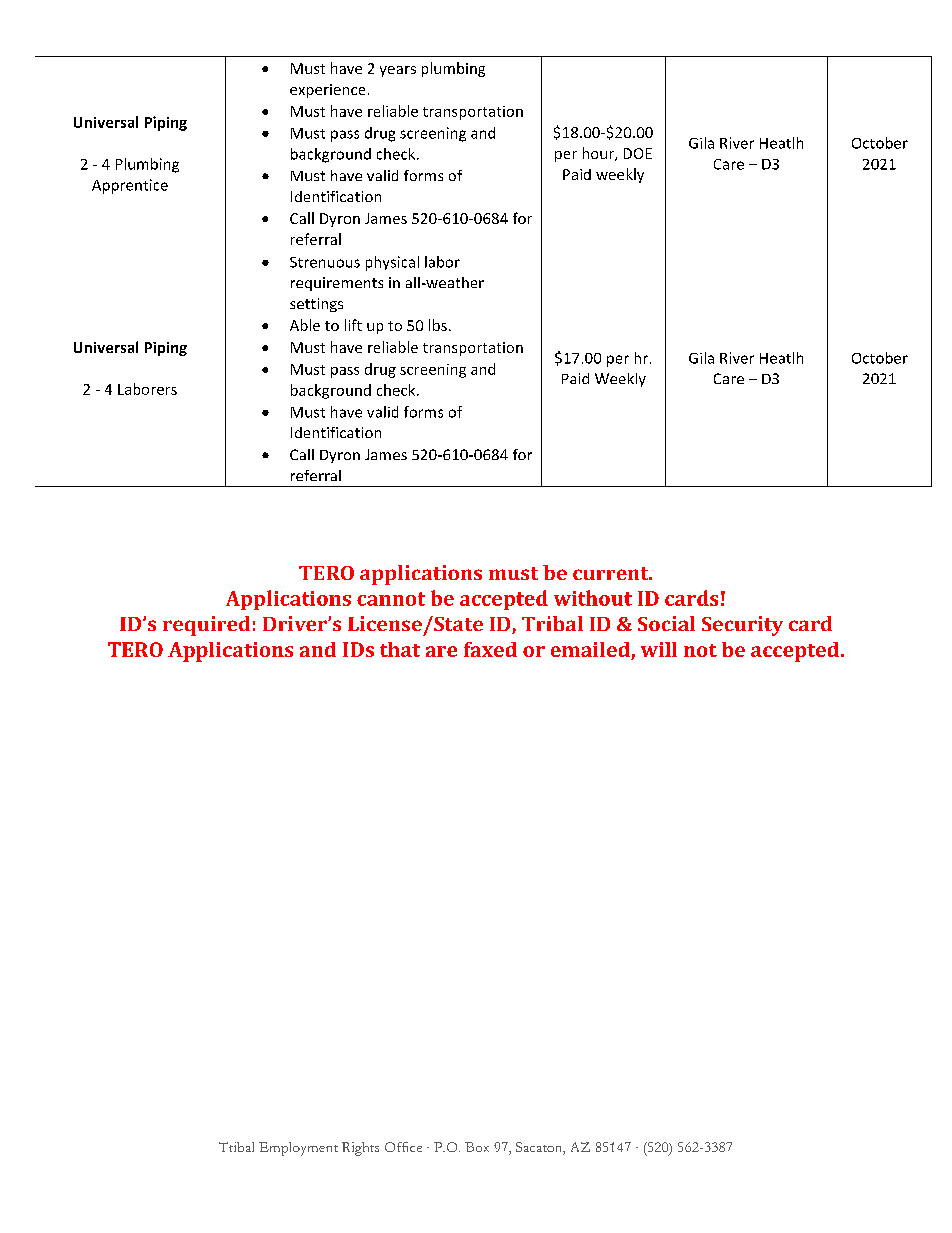  I want to click on Apprentice, so click(130, 186).
